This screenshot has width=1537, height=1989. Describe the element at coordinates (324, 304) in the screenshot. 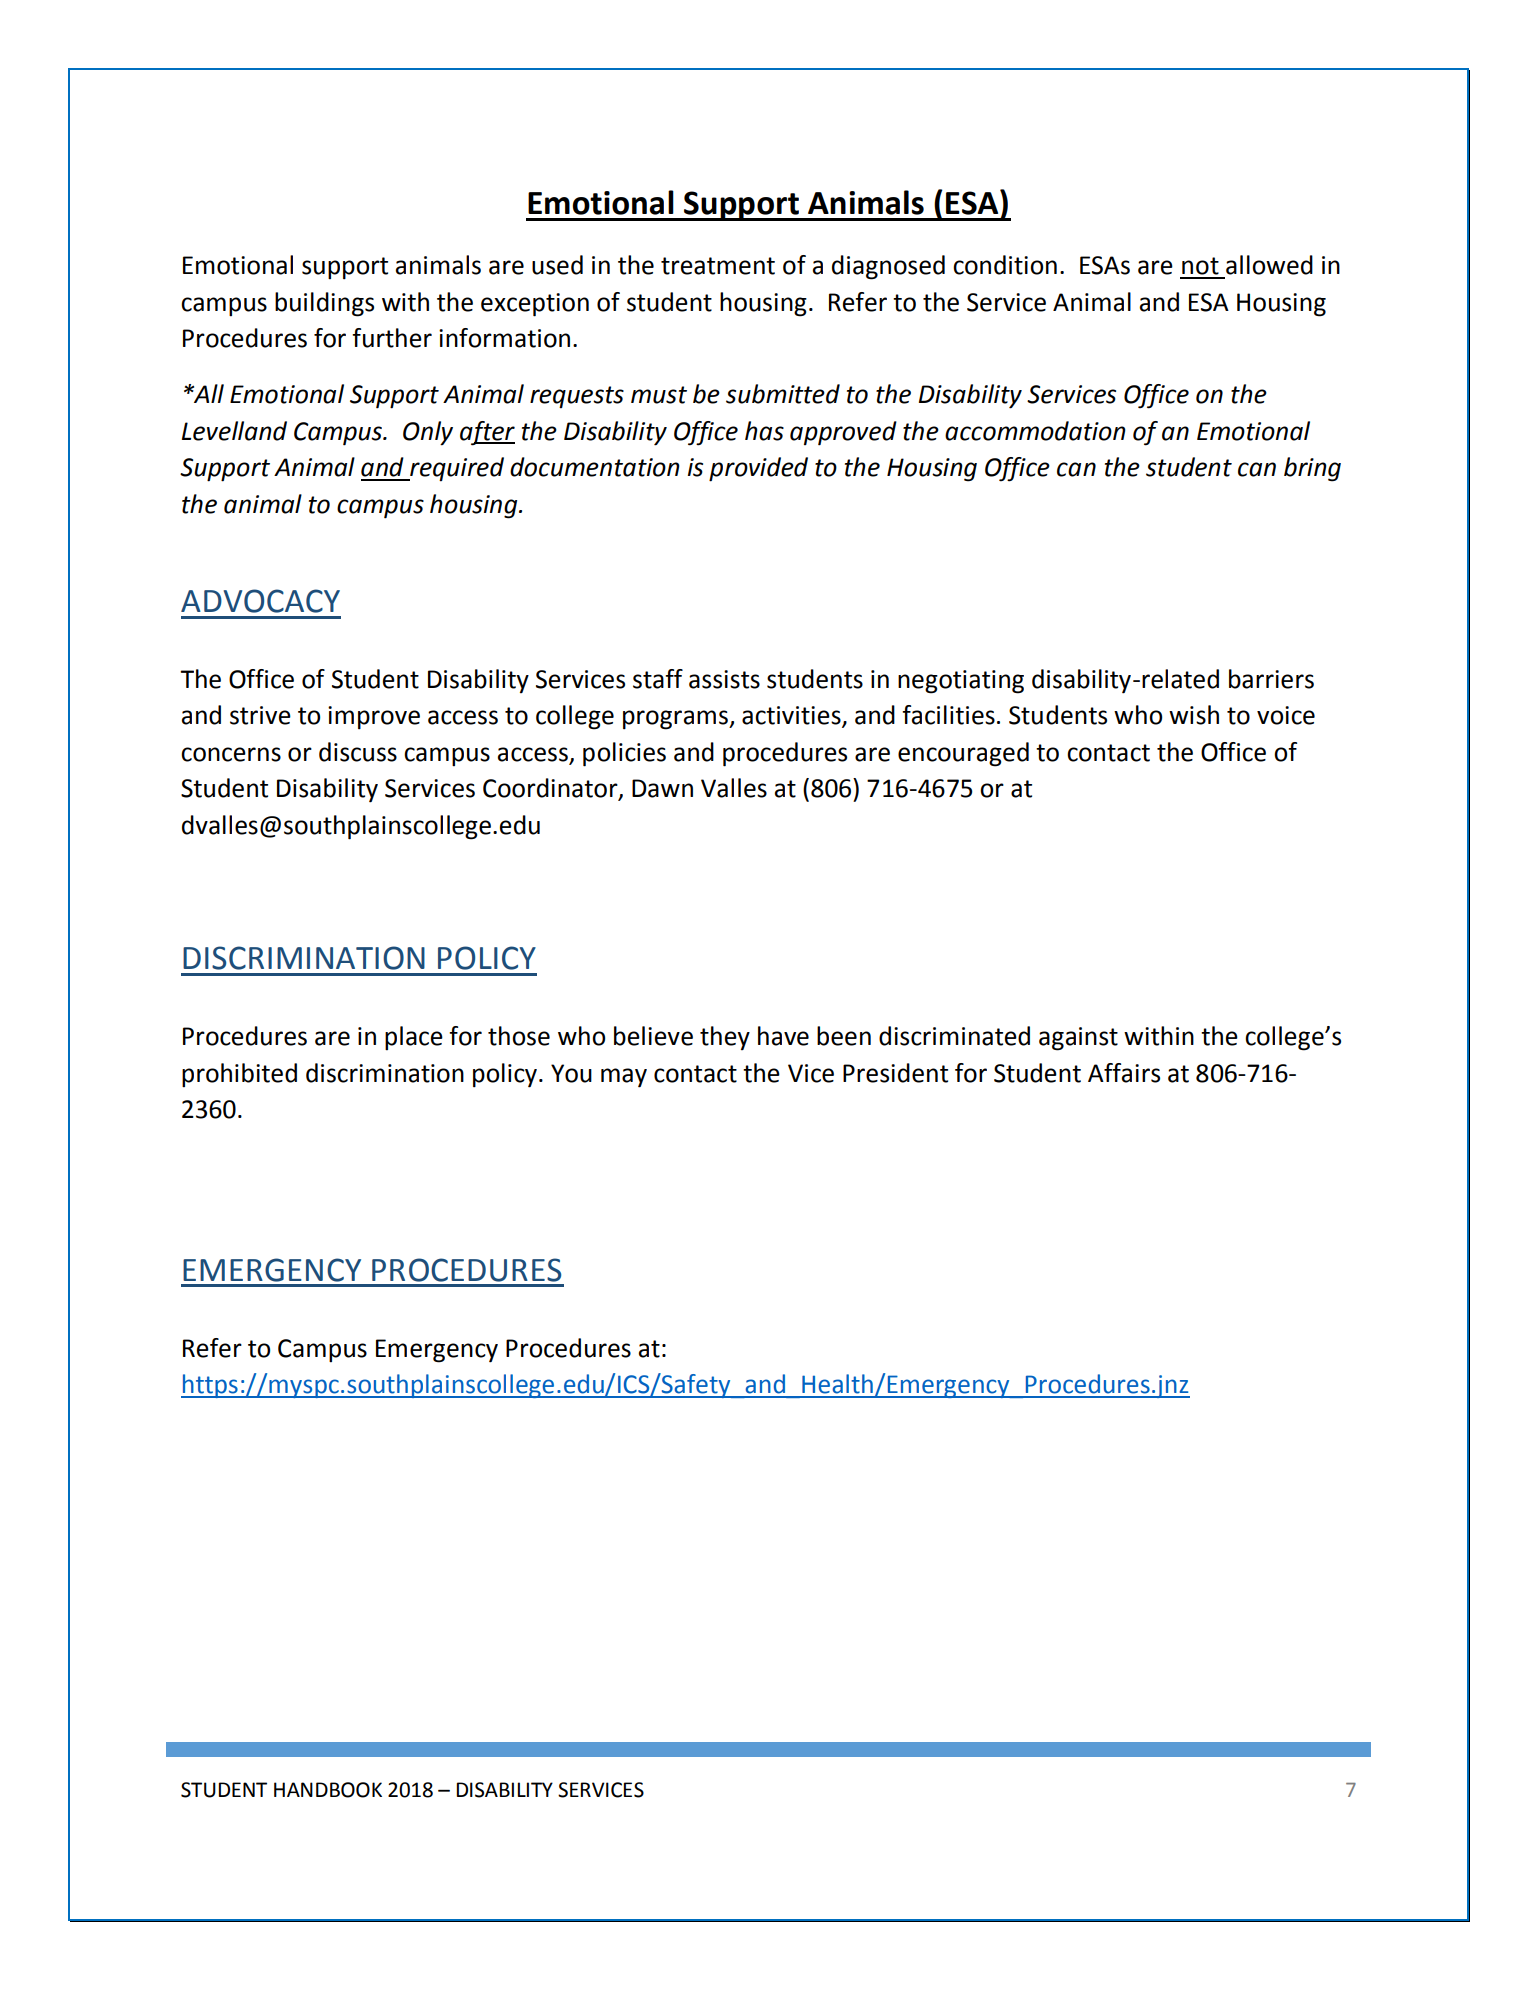

I see `buildings` at that location.
